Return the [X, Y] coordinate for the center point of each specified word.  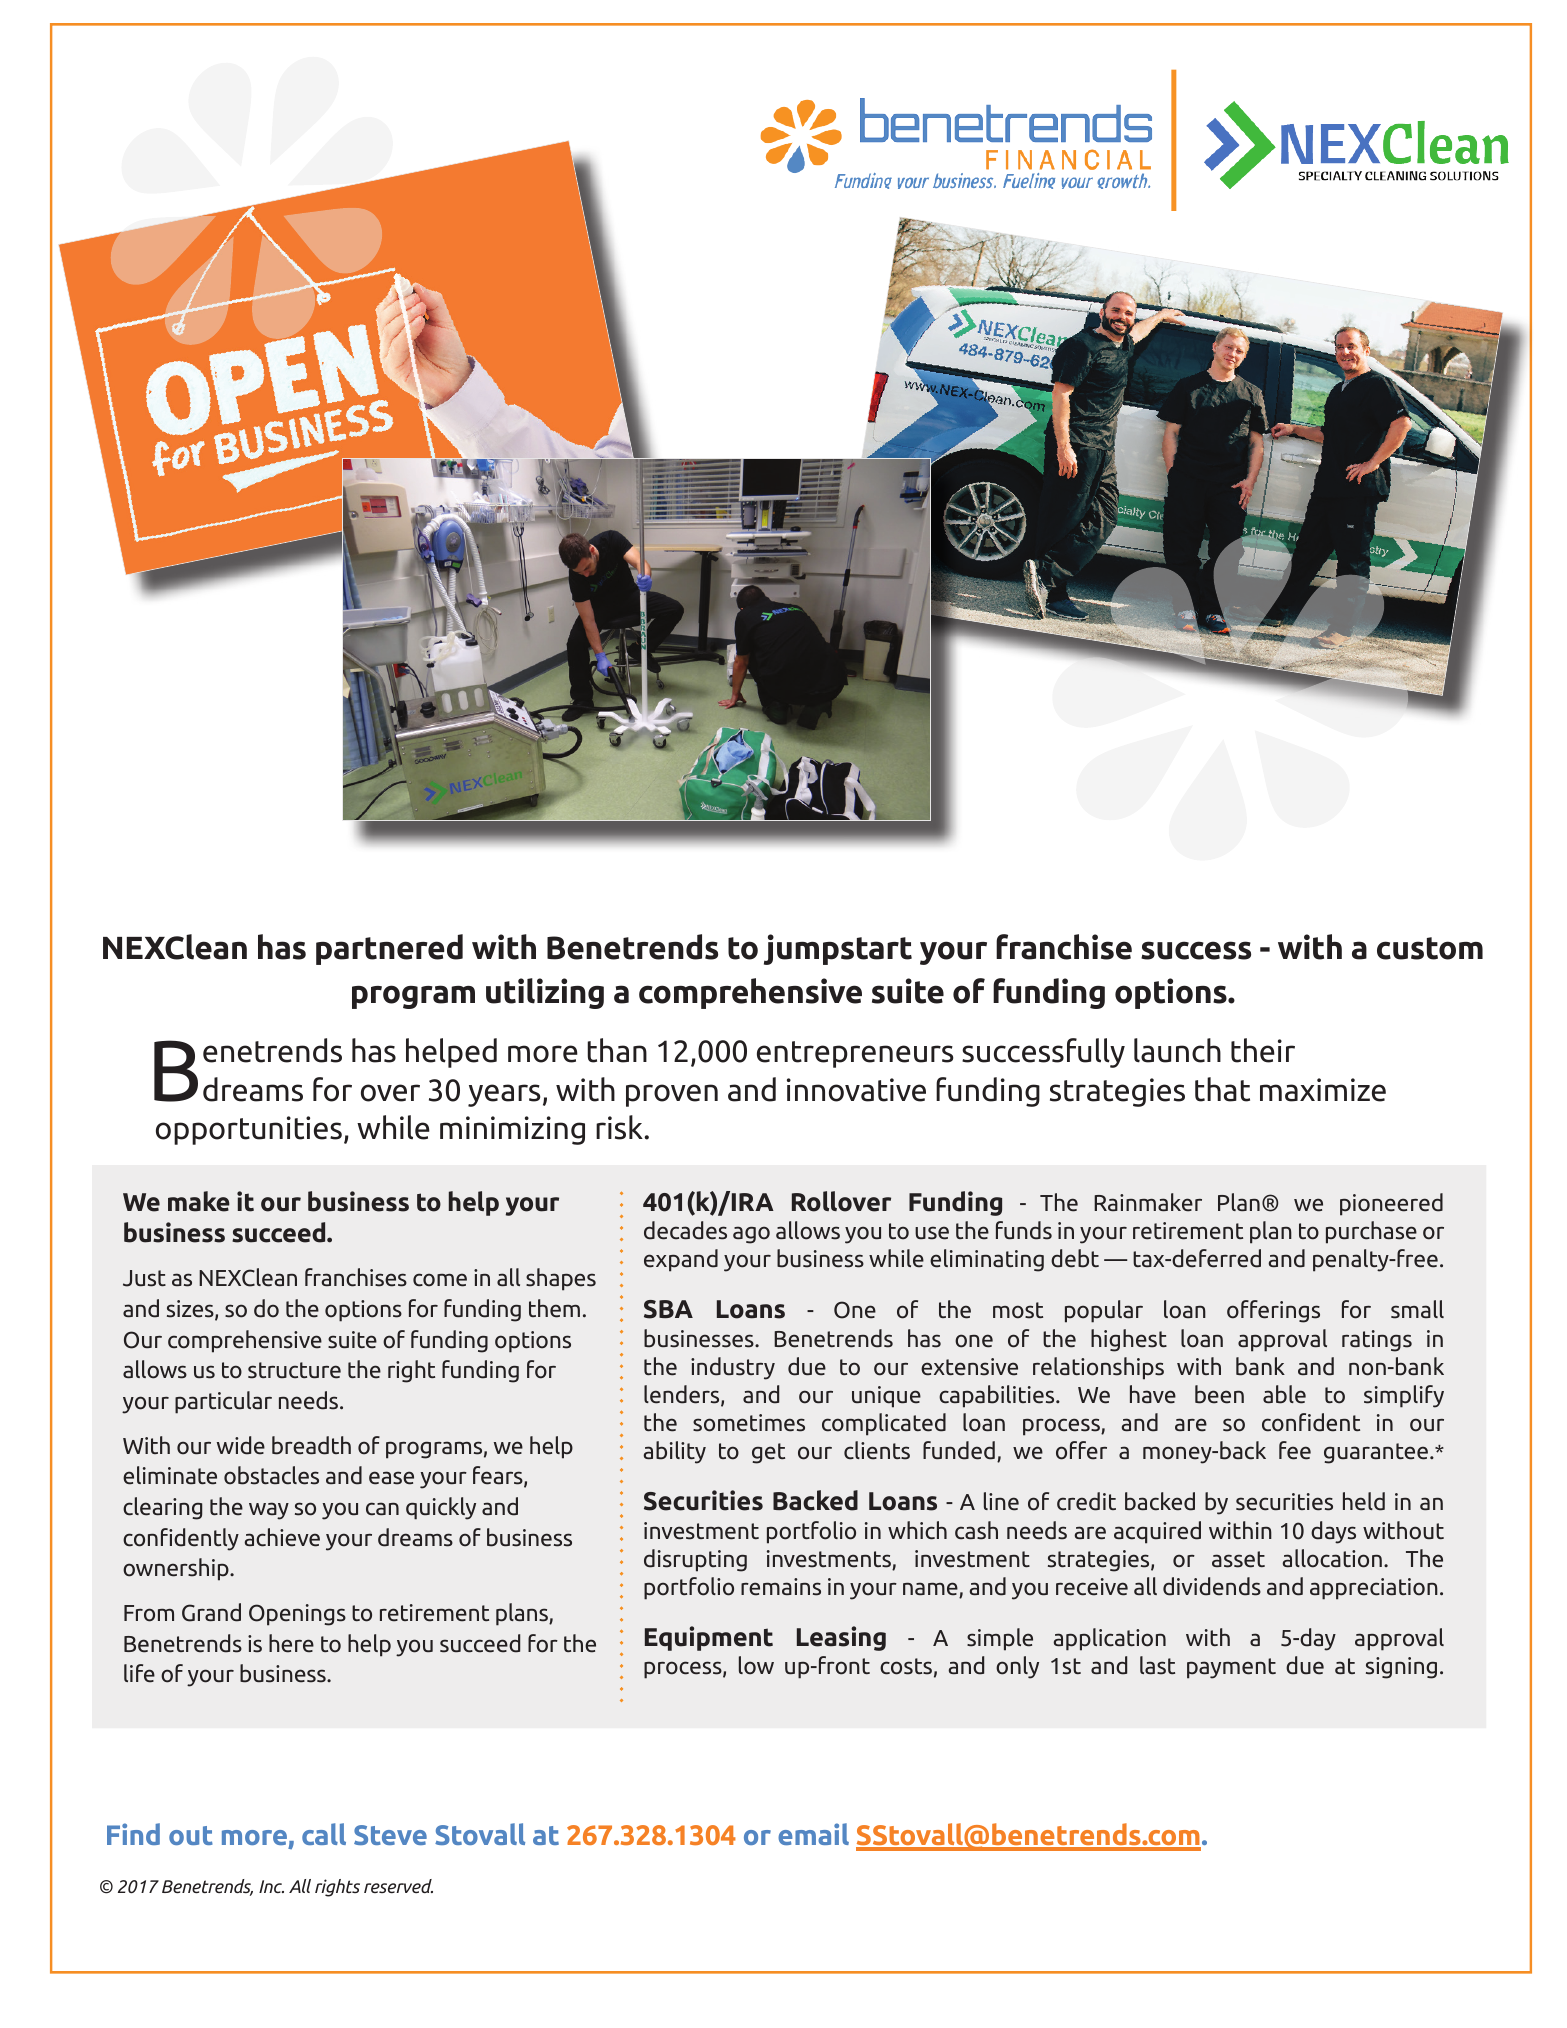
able [1284, 1394]
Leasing [841, 1638]
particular [223, 1402]
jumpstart [838, 949]
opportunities [249, 1130]
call [324, 1834]
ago [751, 1235]
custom [1430, 948]
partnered [389, 949]
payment [1231, 1668]
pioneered [1391, 1204]
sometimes [749, 1423]
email [813, 1834]
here [291, 1643]
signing [1401, 1668]
